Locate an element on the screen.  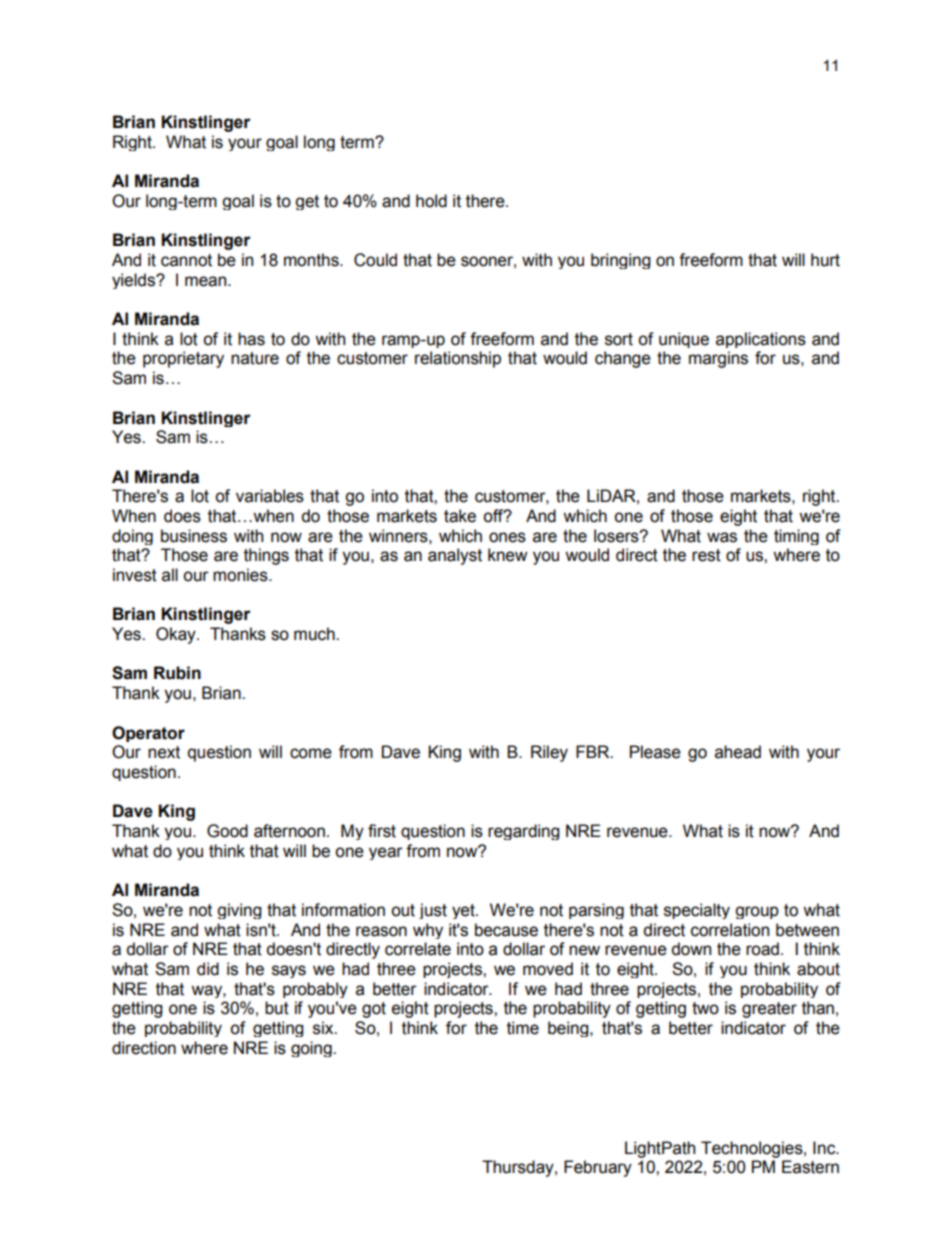
proprietary is located at coordinates (183, 359).
